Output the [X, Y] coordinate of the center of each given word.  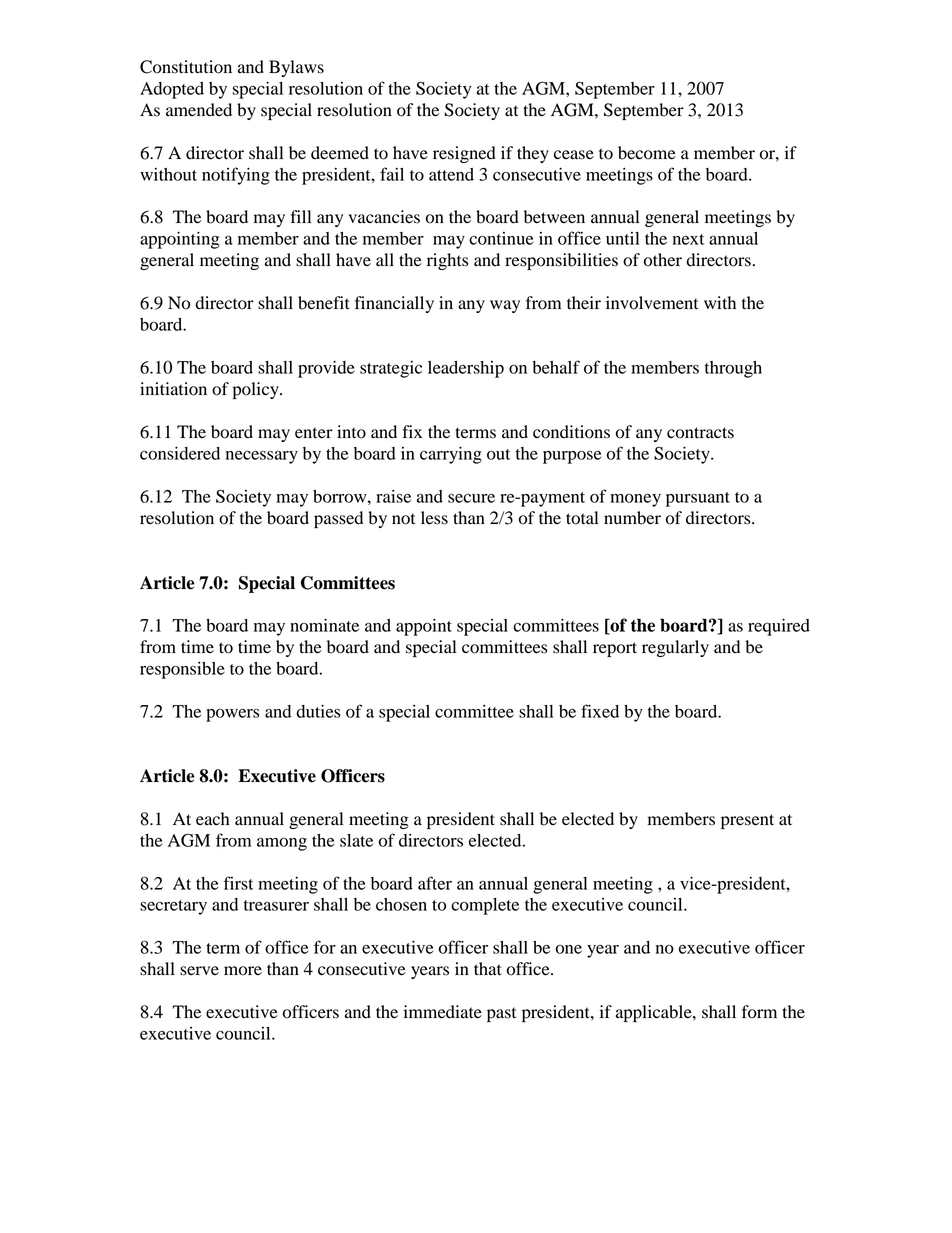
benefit [324, 303]
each [213, 819]
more [243, 971]
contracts [700, 433]
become [647, 153]
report [615, 649]
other [663, 260]
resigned [464, 154]
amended [199, 110]
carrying [451, 455]
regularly [675, 648]
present [747, 821]
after [435, 883]
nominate [324, 625]
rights [447, 261]
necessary [262, 457]
